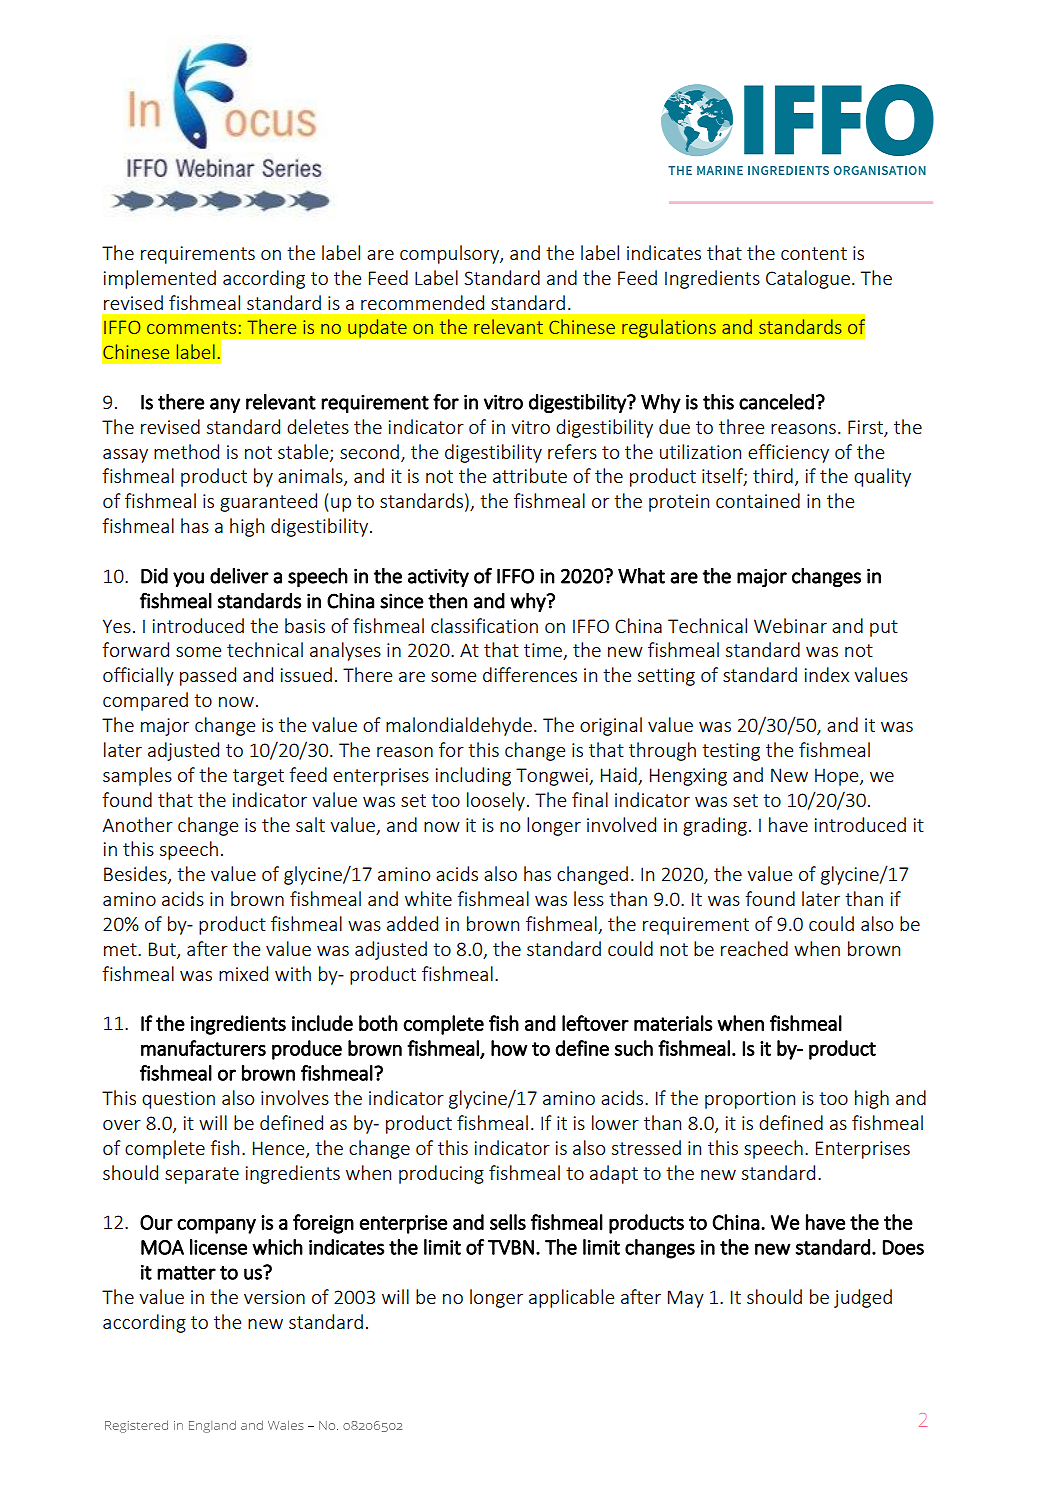 This image has width=1057, height=1495. I want to click on including, so click(473, 776).
